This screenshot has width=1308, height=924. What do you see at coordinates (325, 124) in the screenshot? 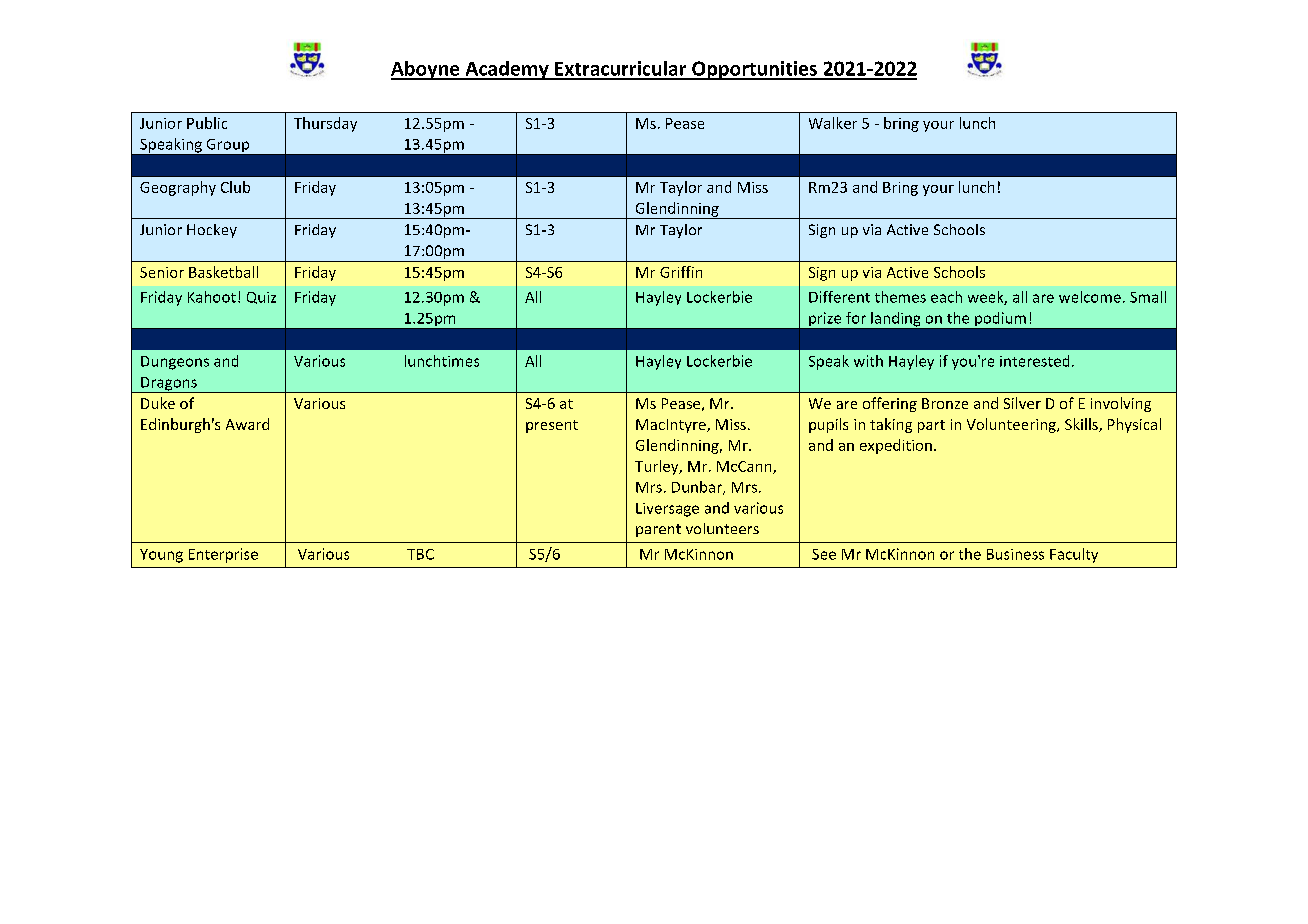
I see `Thursday` at bounding box center [325, 124].
